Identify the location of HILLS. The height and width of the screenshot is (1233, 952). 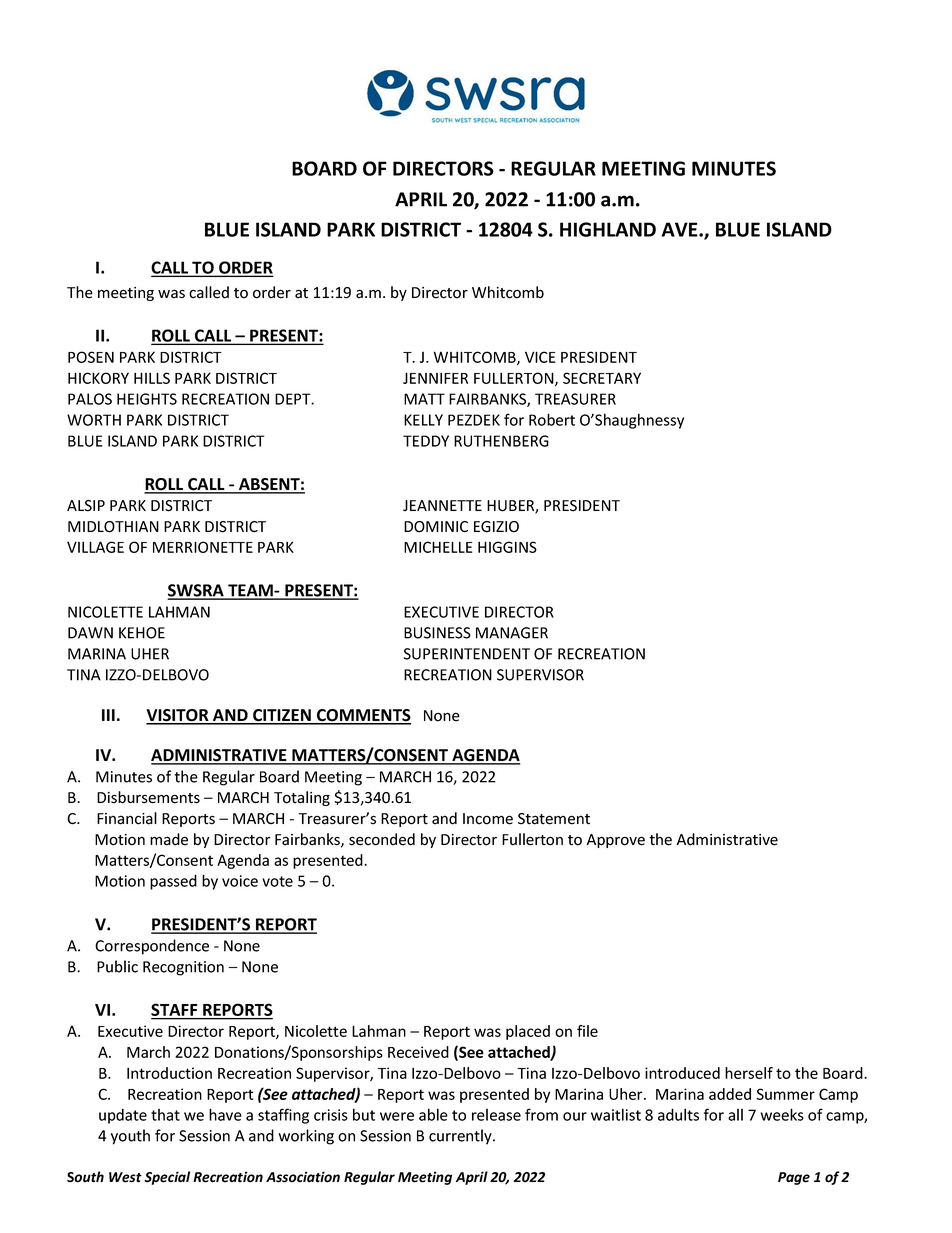
(152, 378).
